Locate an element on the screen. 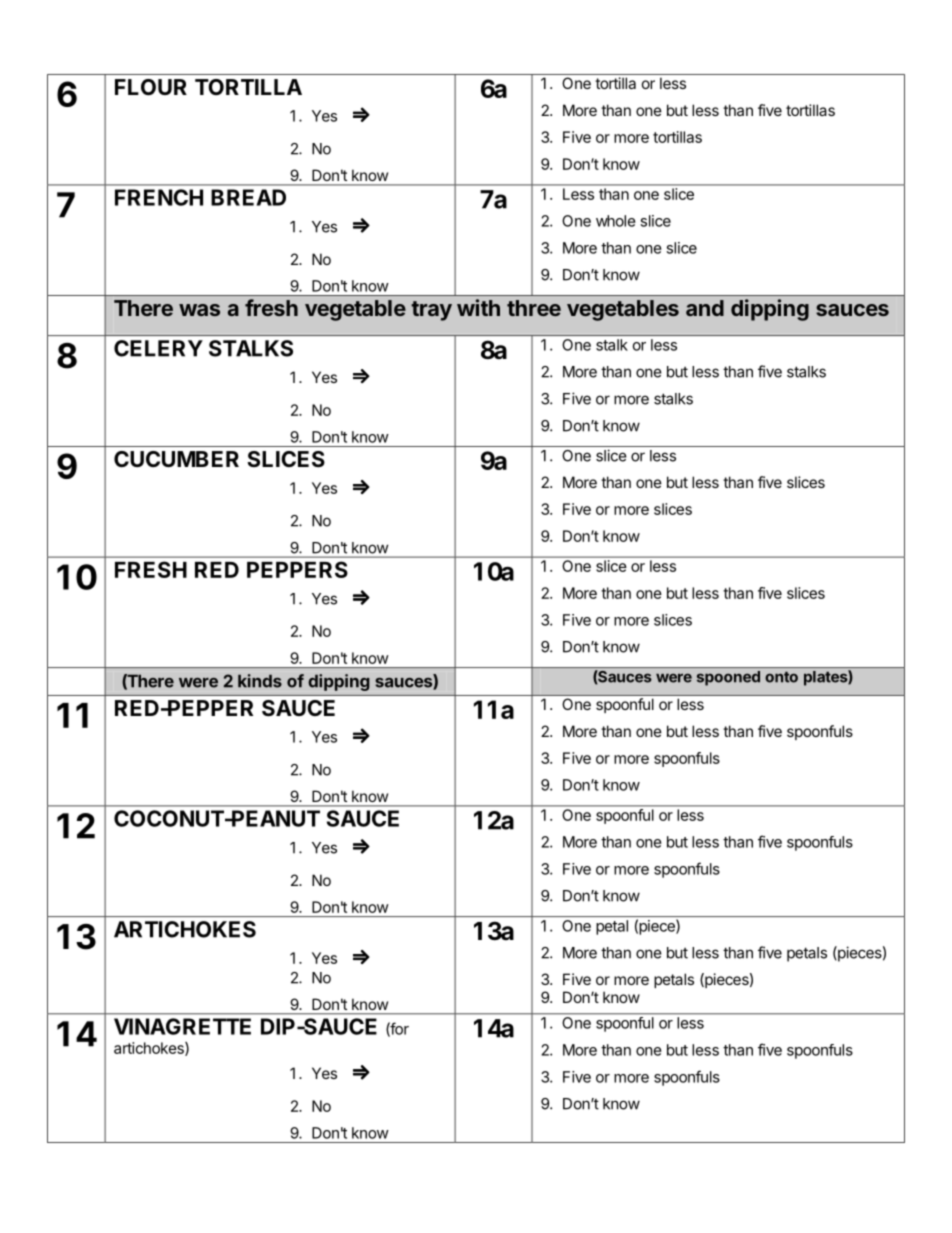 This screenshot has width=952, height=1233. tray is located at coordinates (431, 311).
